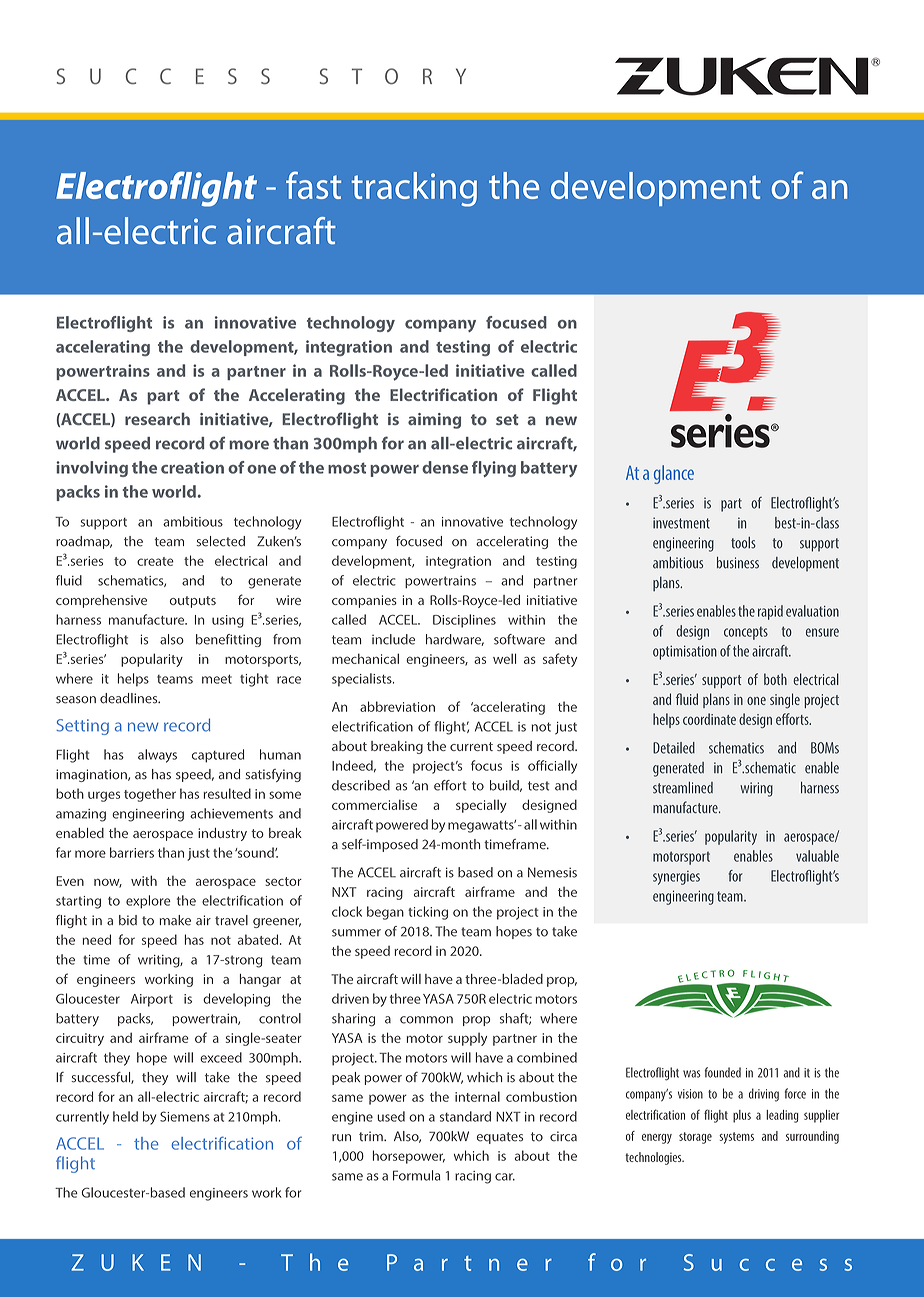  I want to click on Formula, so click(417, 1175).
